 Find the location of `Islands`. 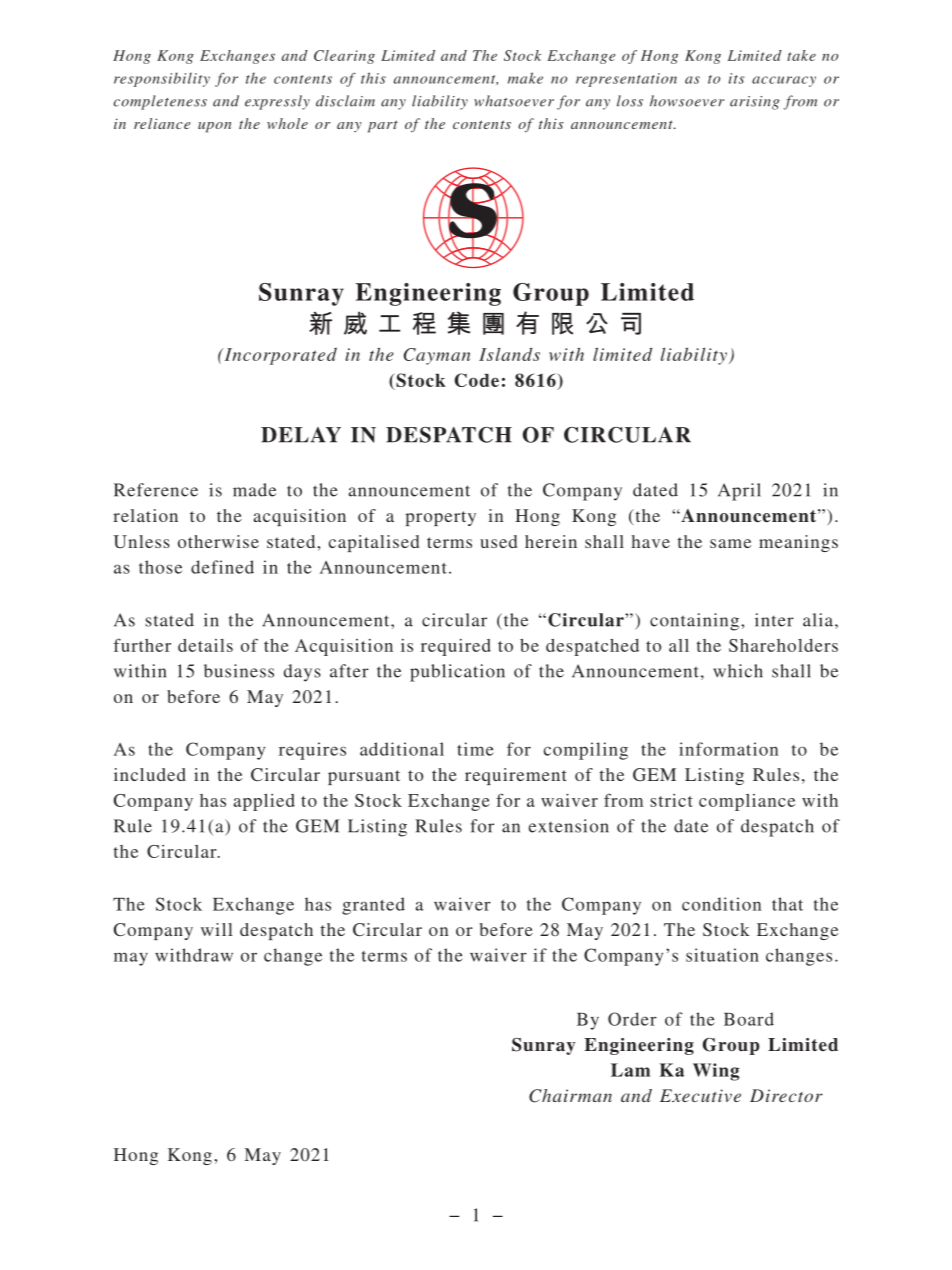

Islands is located at coordinates (509, 354).
